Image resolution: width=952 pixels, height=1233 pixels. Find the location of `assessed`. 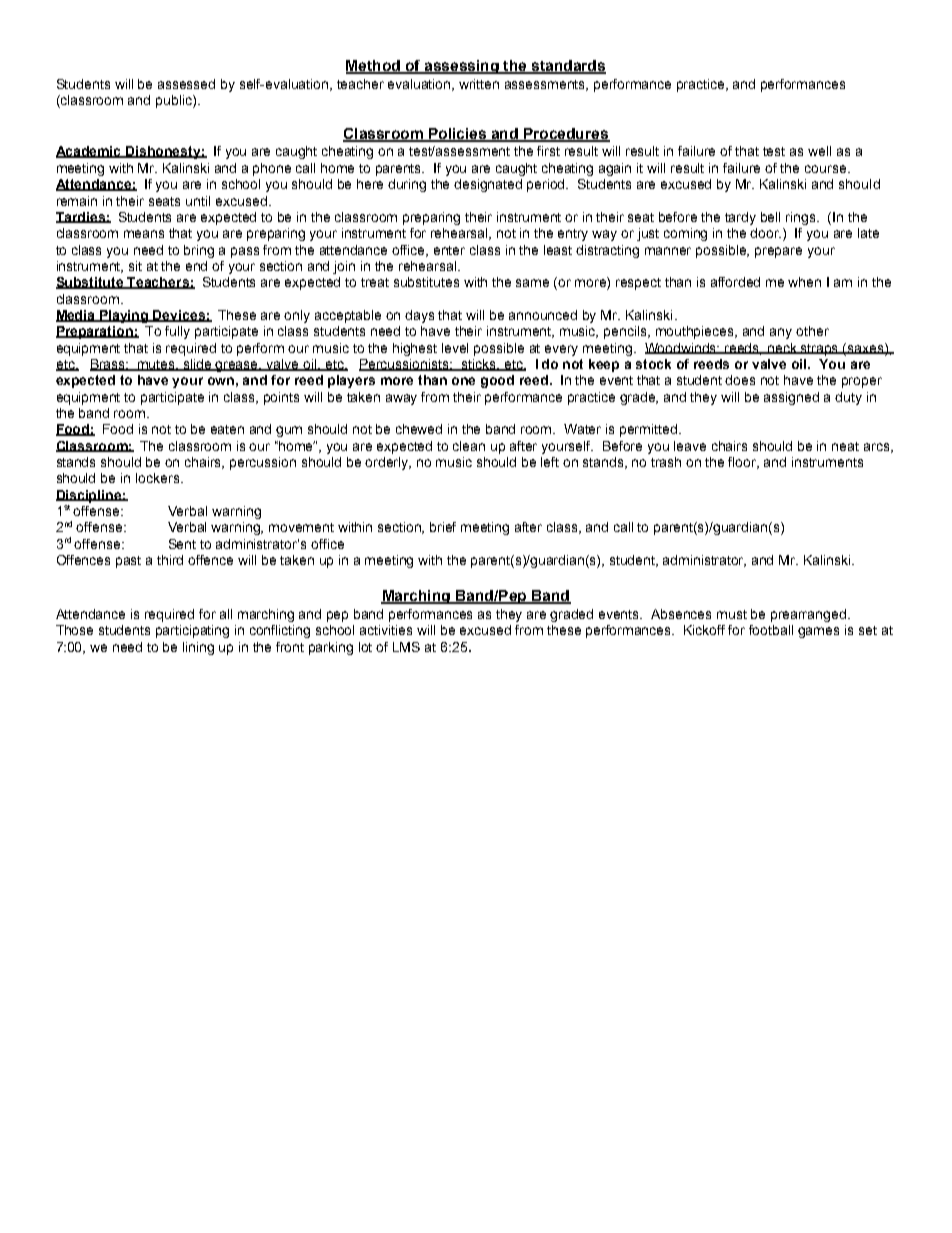

assessed is located at coordinates (186, 84).
